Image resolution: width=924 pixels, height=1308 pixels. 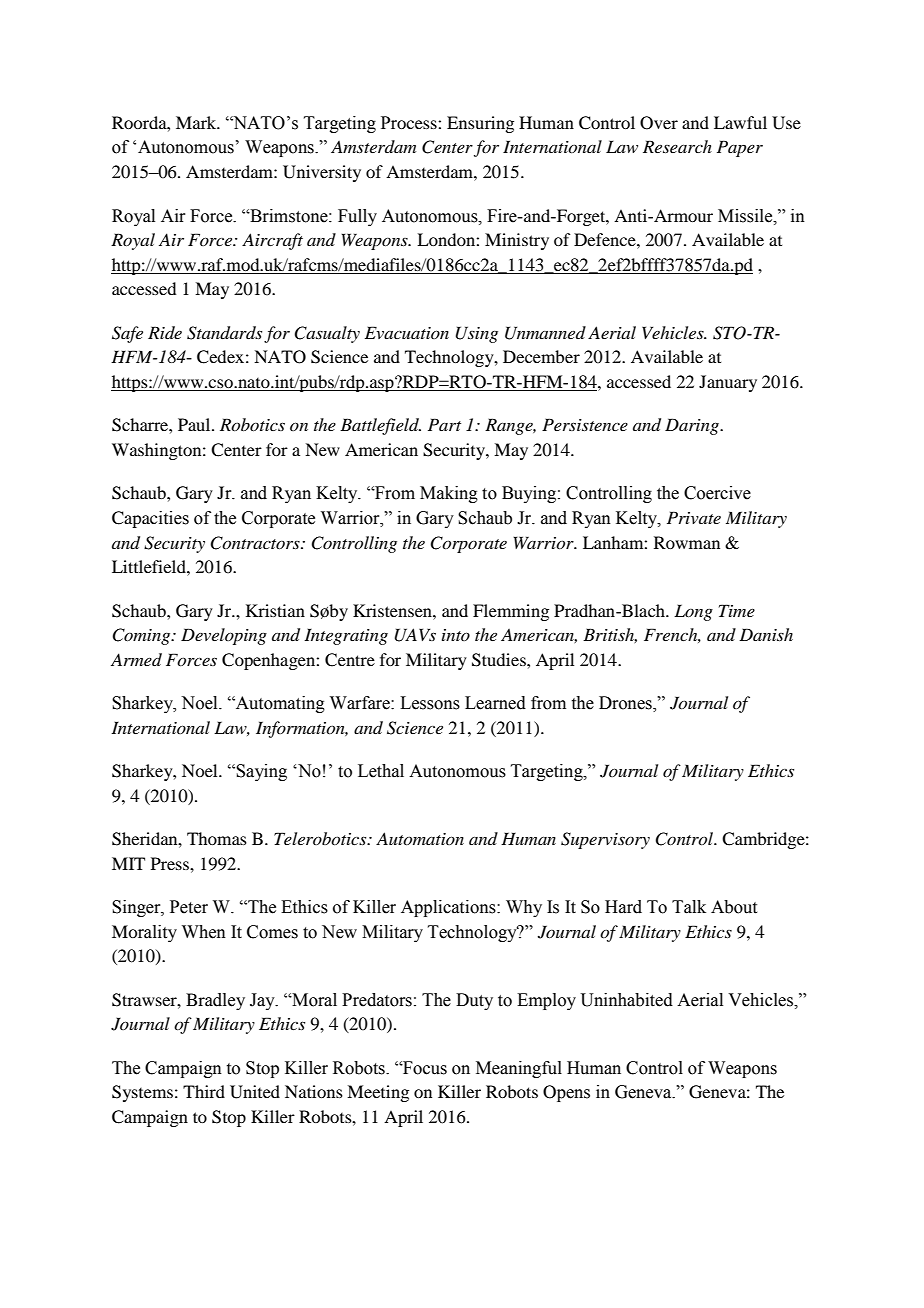 What do you see at coordinates (444, 424) in the screenshot?
I see `Part` at bounding box center [444, 424].
